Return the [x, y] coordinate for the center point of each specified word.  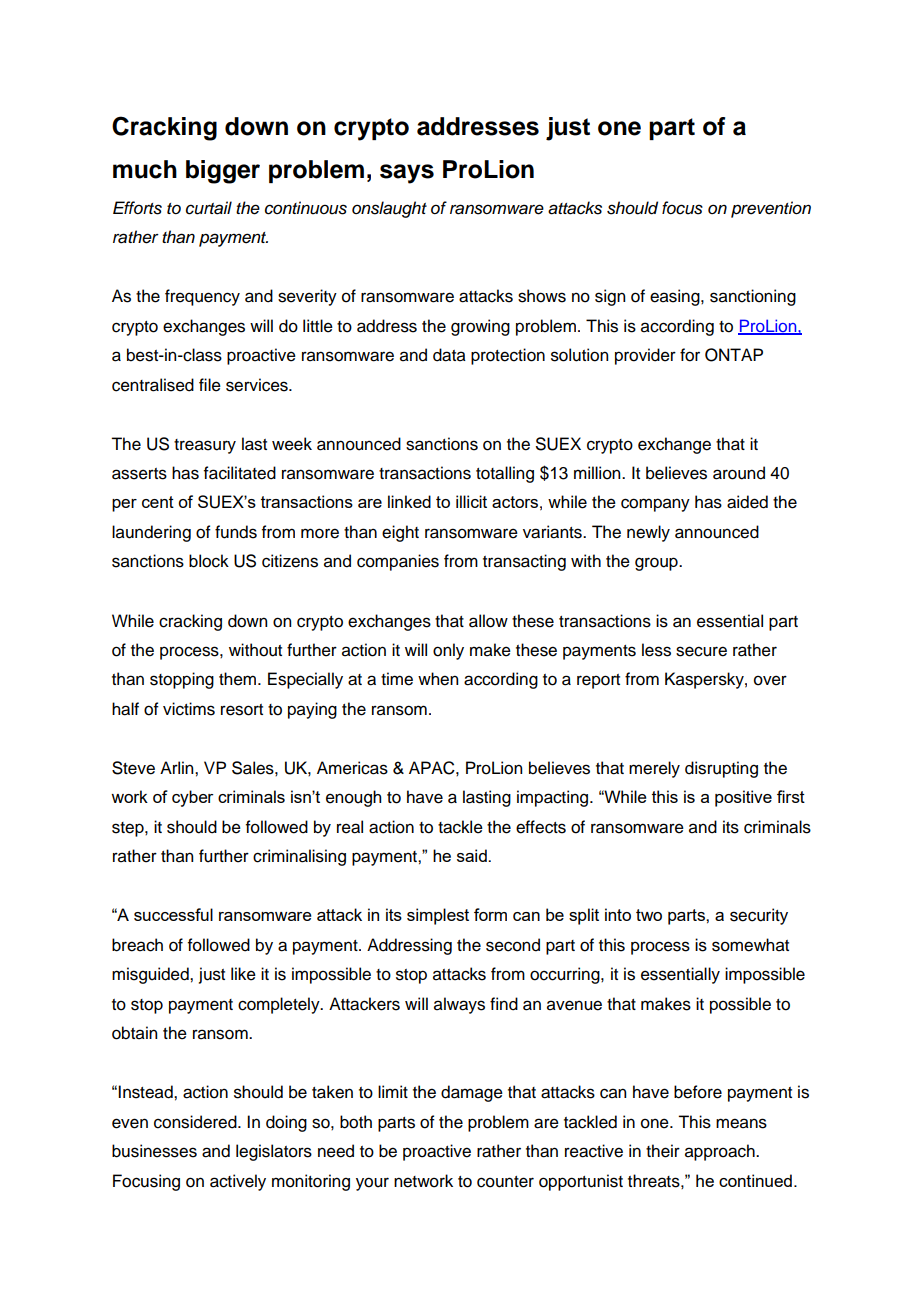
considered [196, 1122]
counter [505, 1182]
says [407, 174]
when [438, 679]
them [239, 679]
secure [701, 651]
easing [676, 297]
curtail [209, 208]
